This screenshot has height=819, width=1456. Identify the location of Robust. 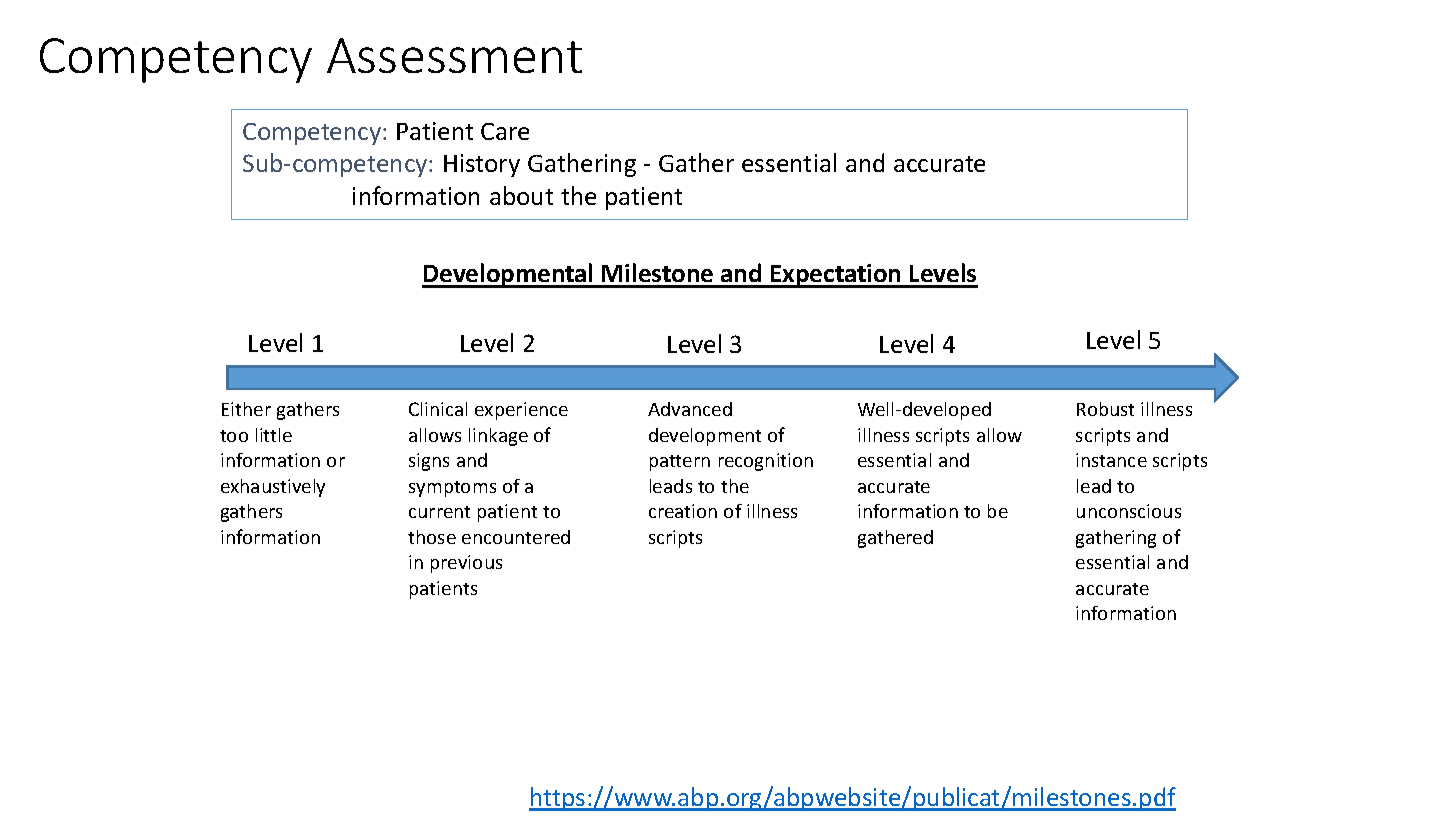
(1105, 409).
